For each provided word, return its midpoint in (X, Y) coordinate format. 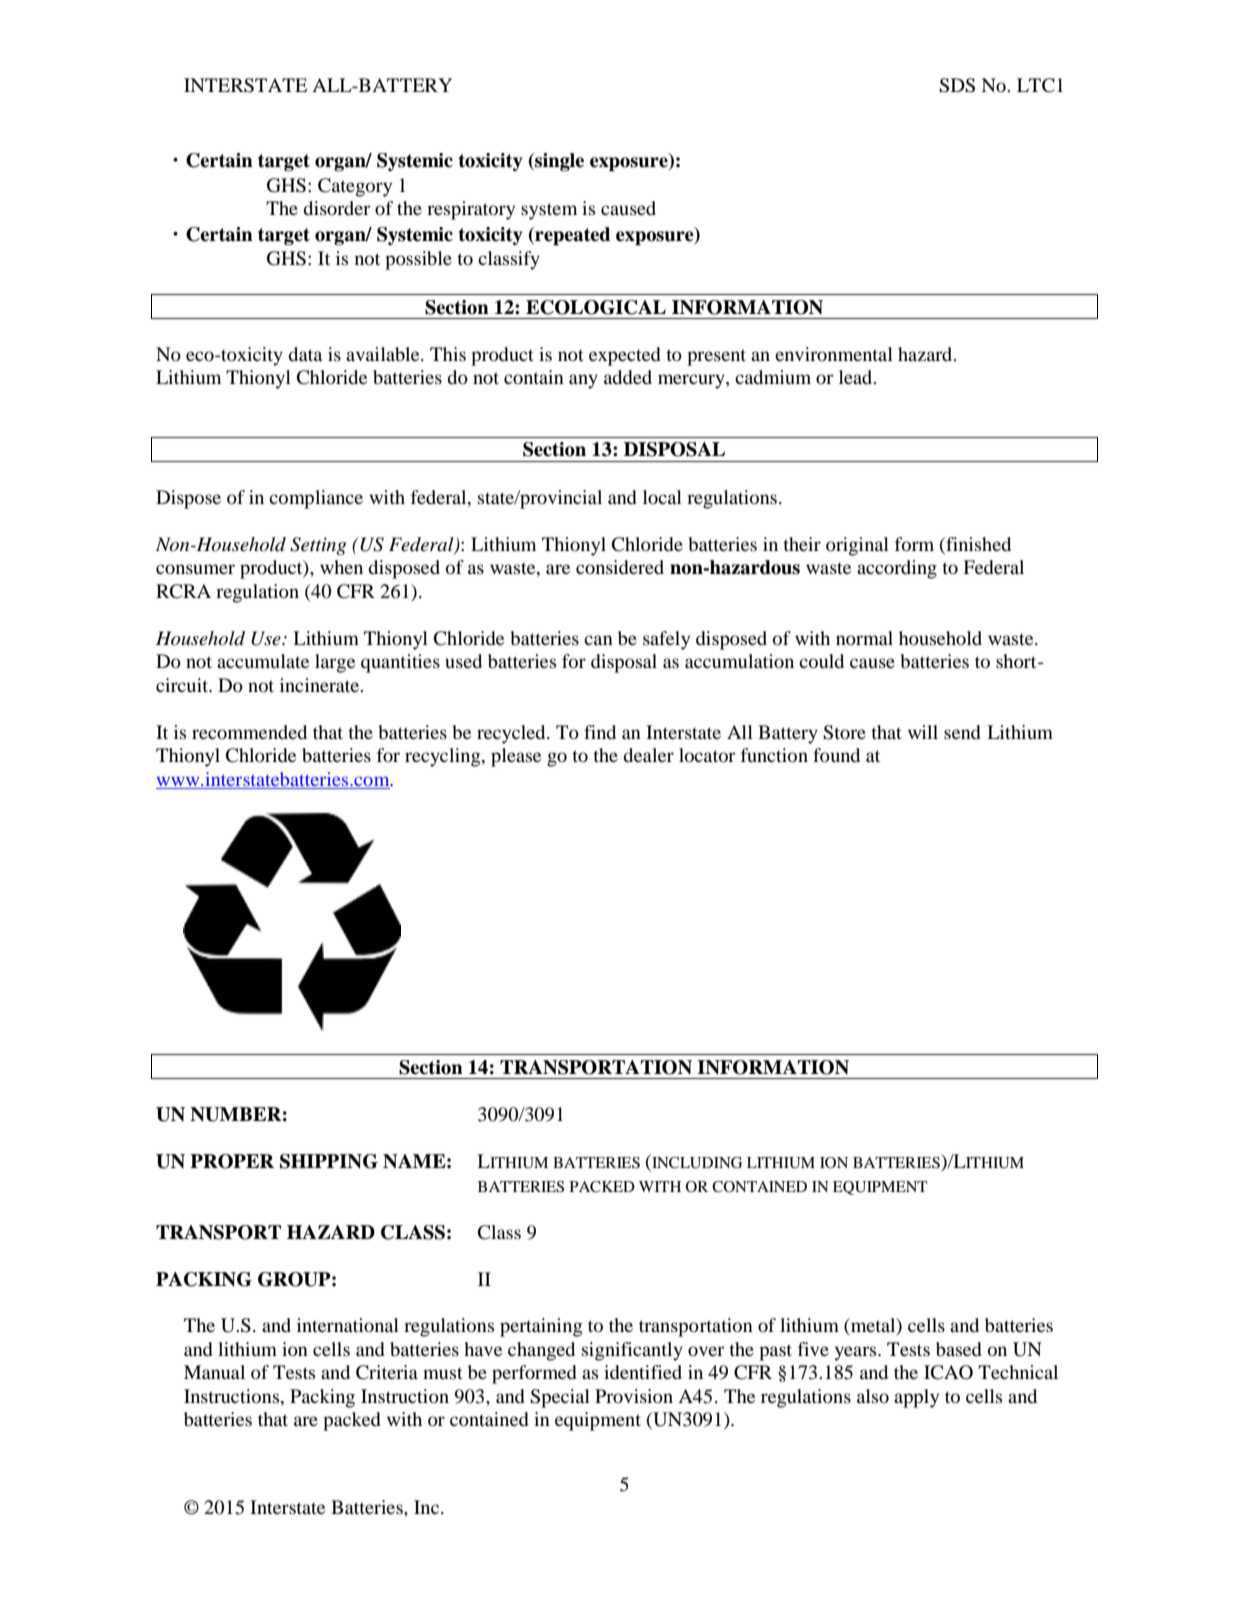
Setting (318, 546)
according (897, 569)
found (836, 755)
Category (355, 187)
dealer (648, 755)
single (558, 162)
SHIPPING (329, 1161)
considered (620, 567)
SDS (957, 85)
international (348, 1325)
